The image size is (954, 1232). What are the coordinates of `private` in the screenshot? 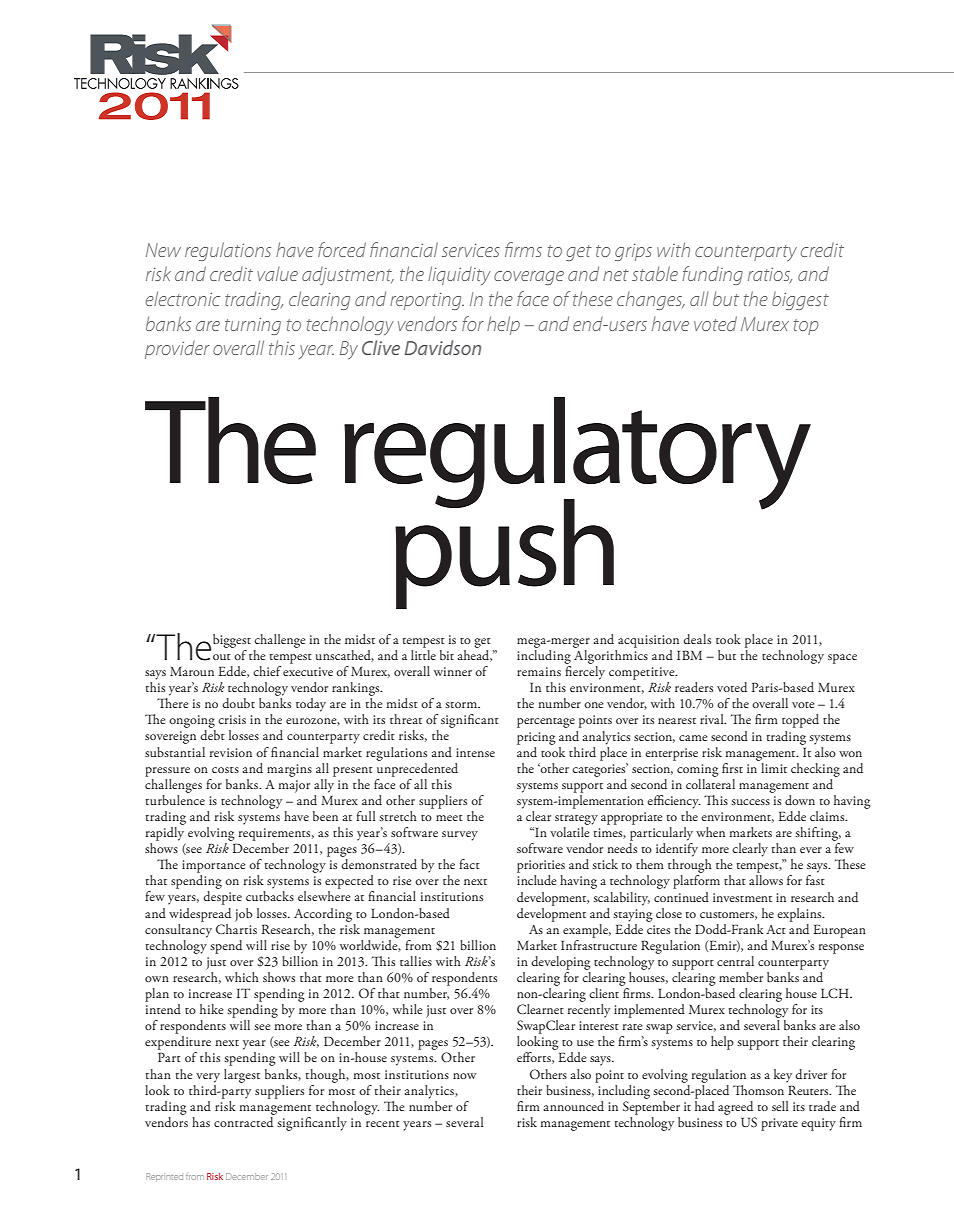 It's located at (779, 1124).
